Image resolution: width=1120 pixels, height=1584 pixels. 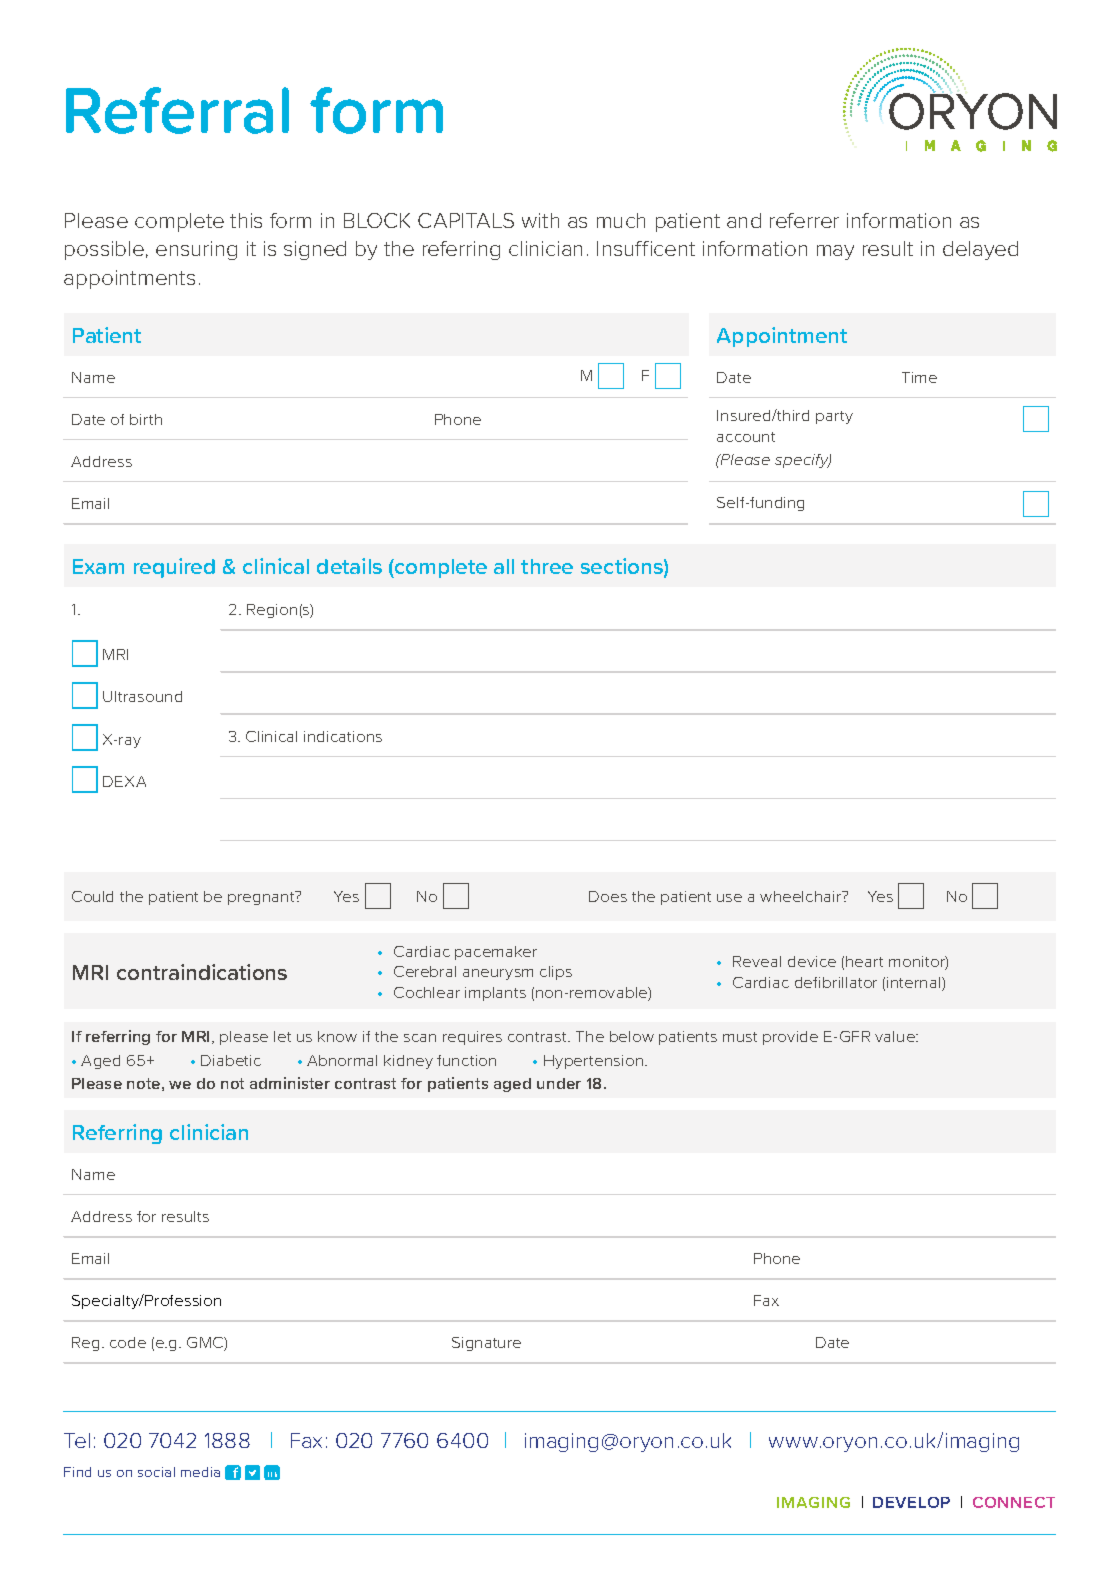 I want to click on three, so click(x=547, y=566).
